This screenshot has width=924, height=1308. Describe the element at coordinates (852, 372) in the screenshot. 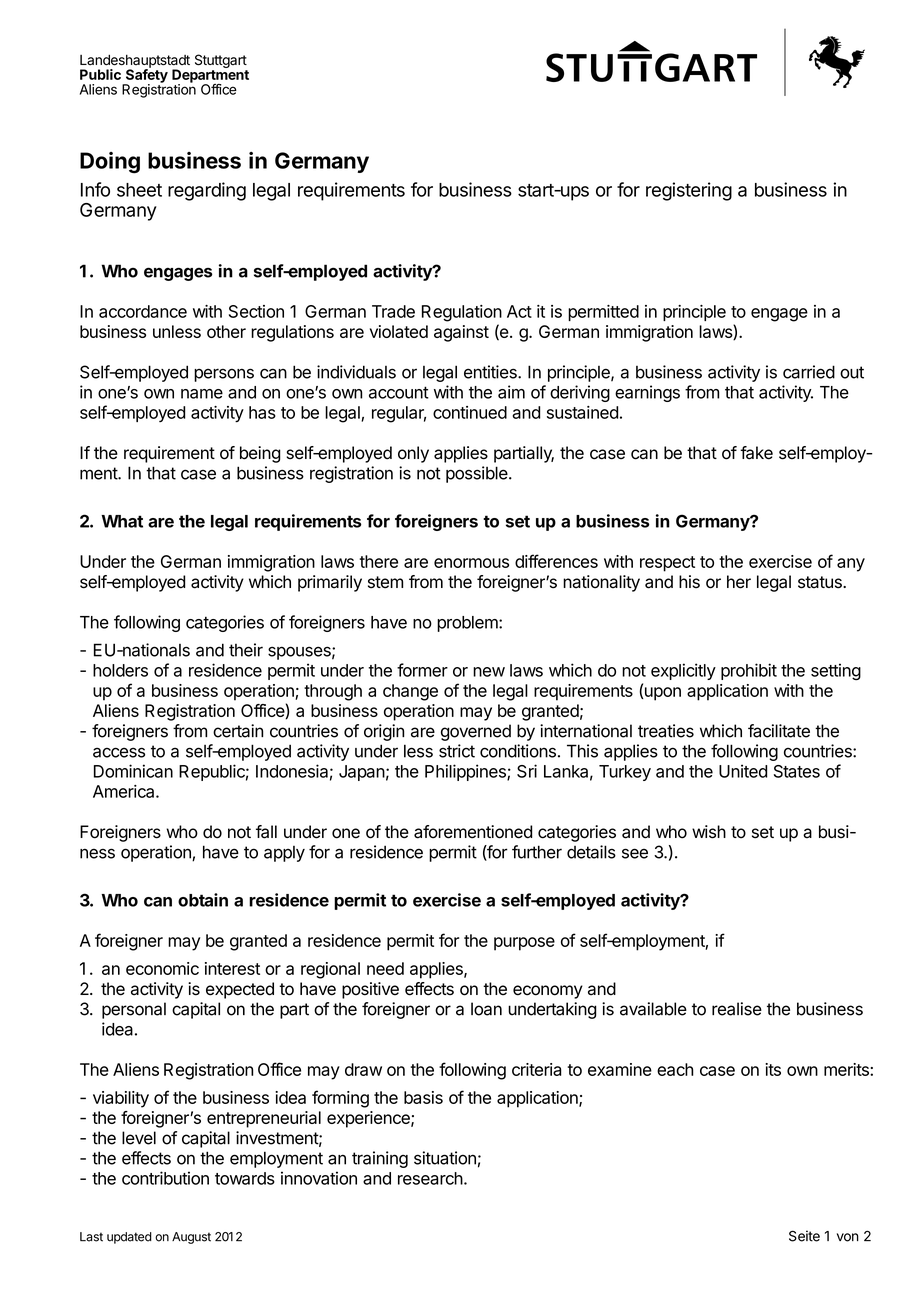

I see `out` at that location.
